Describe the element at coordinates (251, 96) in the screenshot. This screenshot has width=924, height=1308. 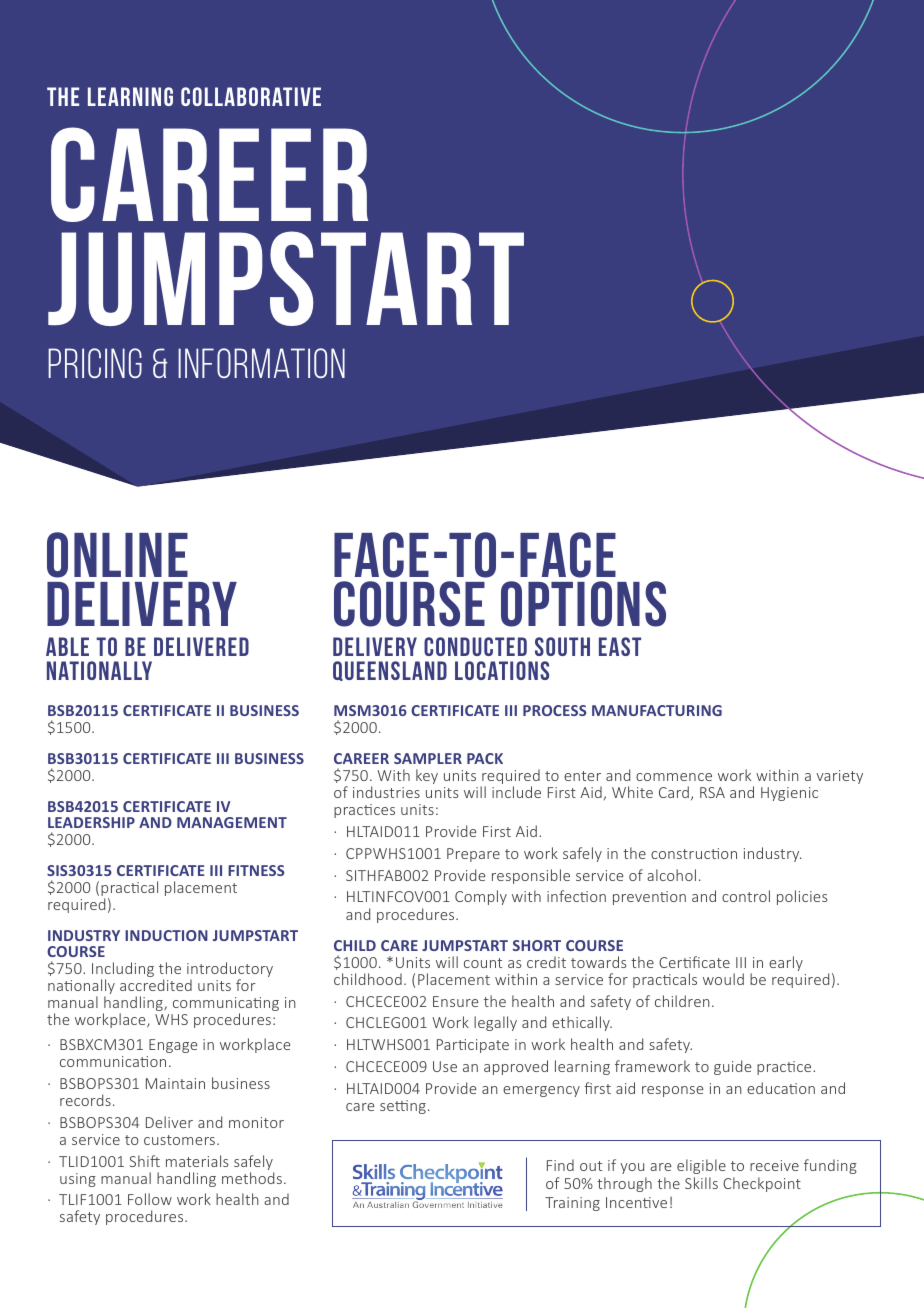
I see `collaborative` at that location.
